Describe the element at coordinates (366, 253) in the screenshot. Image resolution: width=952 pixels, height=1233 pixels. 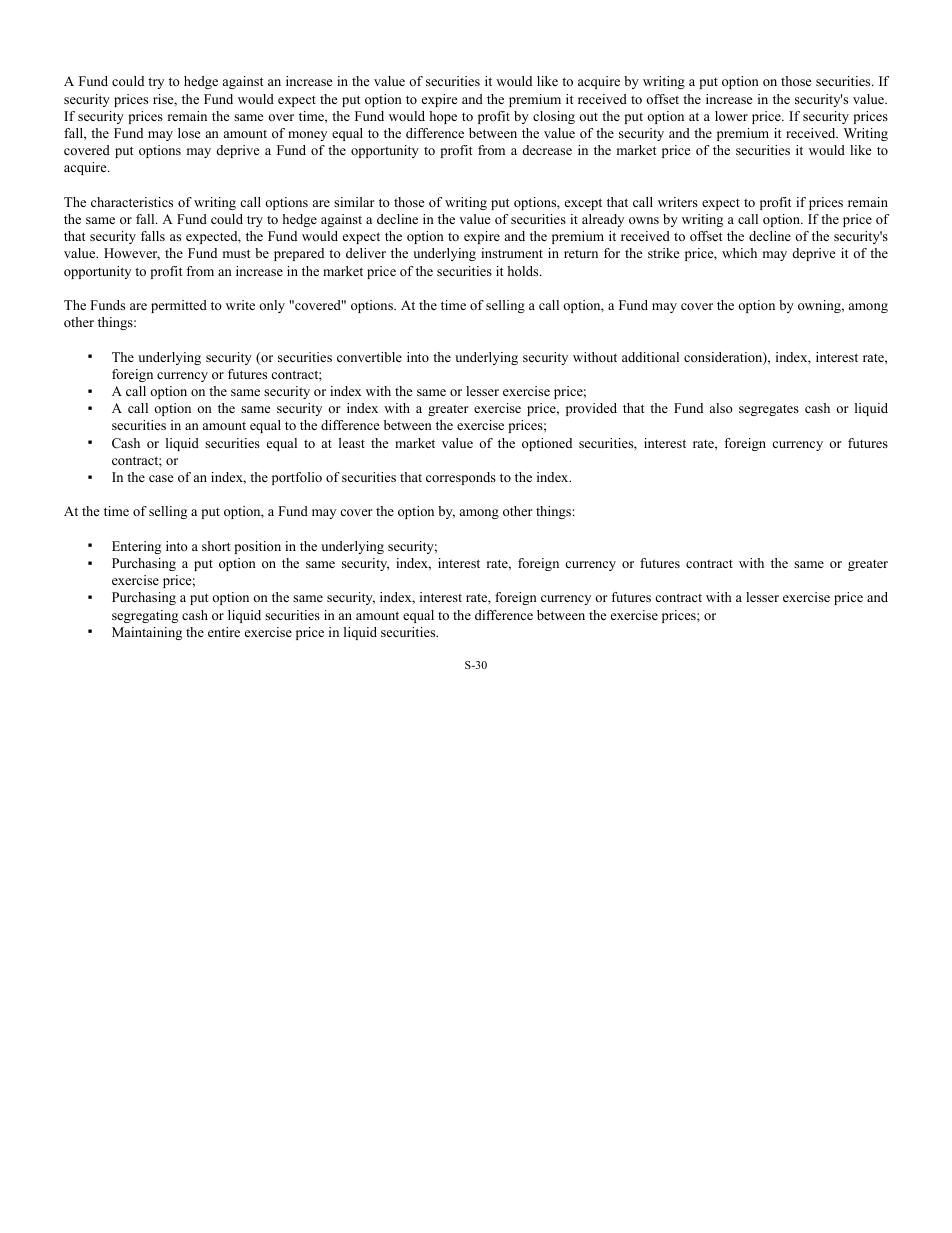
I see `deliver` at that location.
